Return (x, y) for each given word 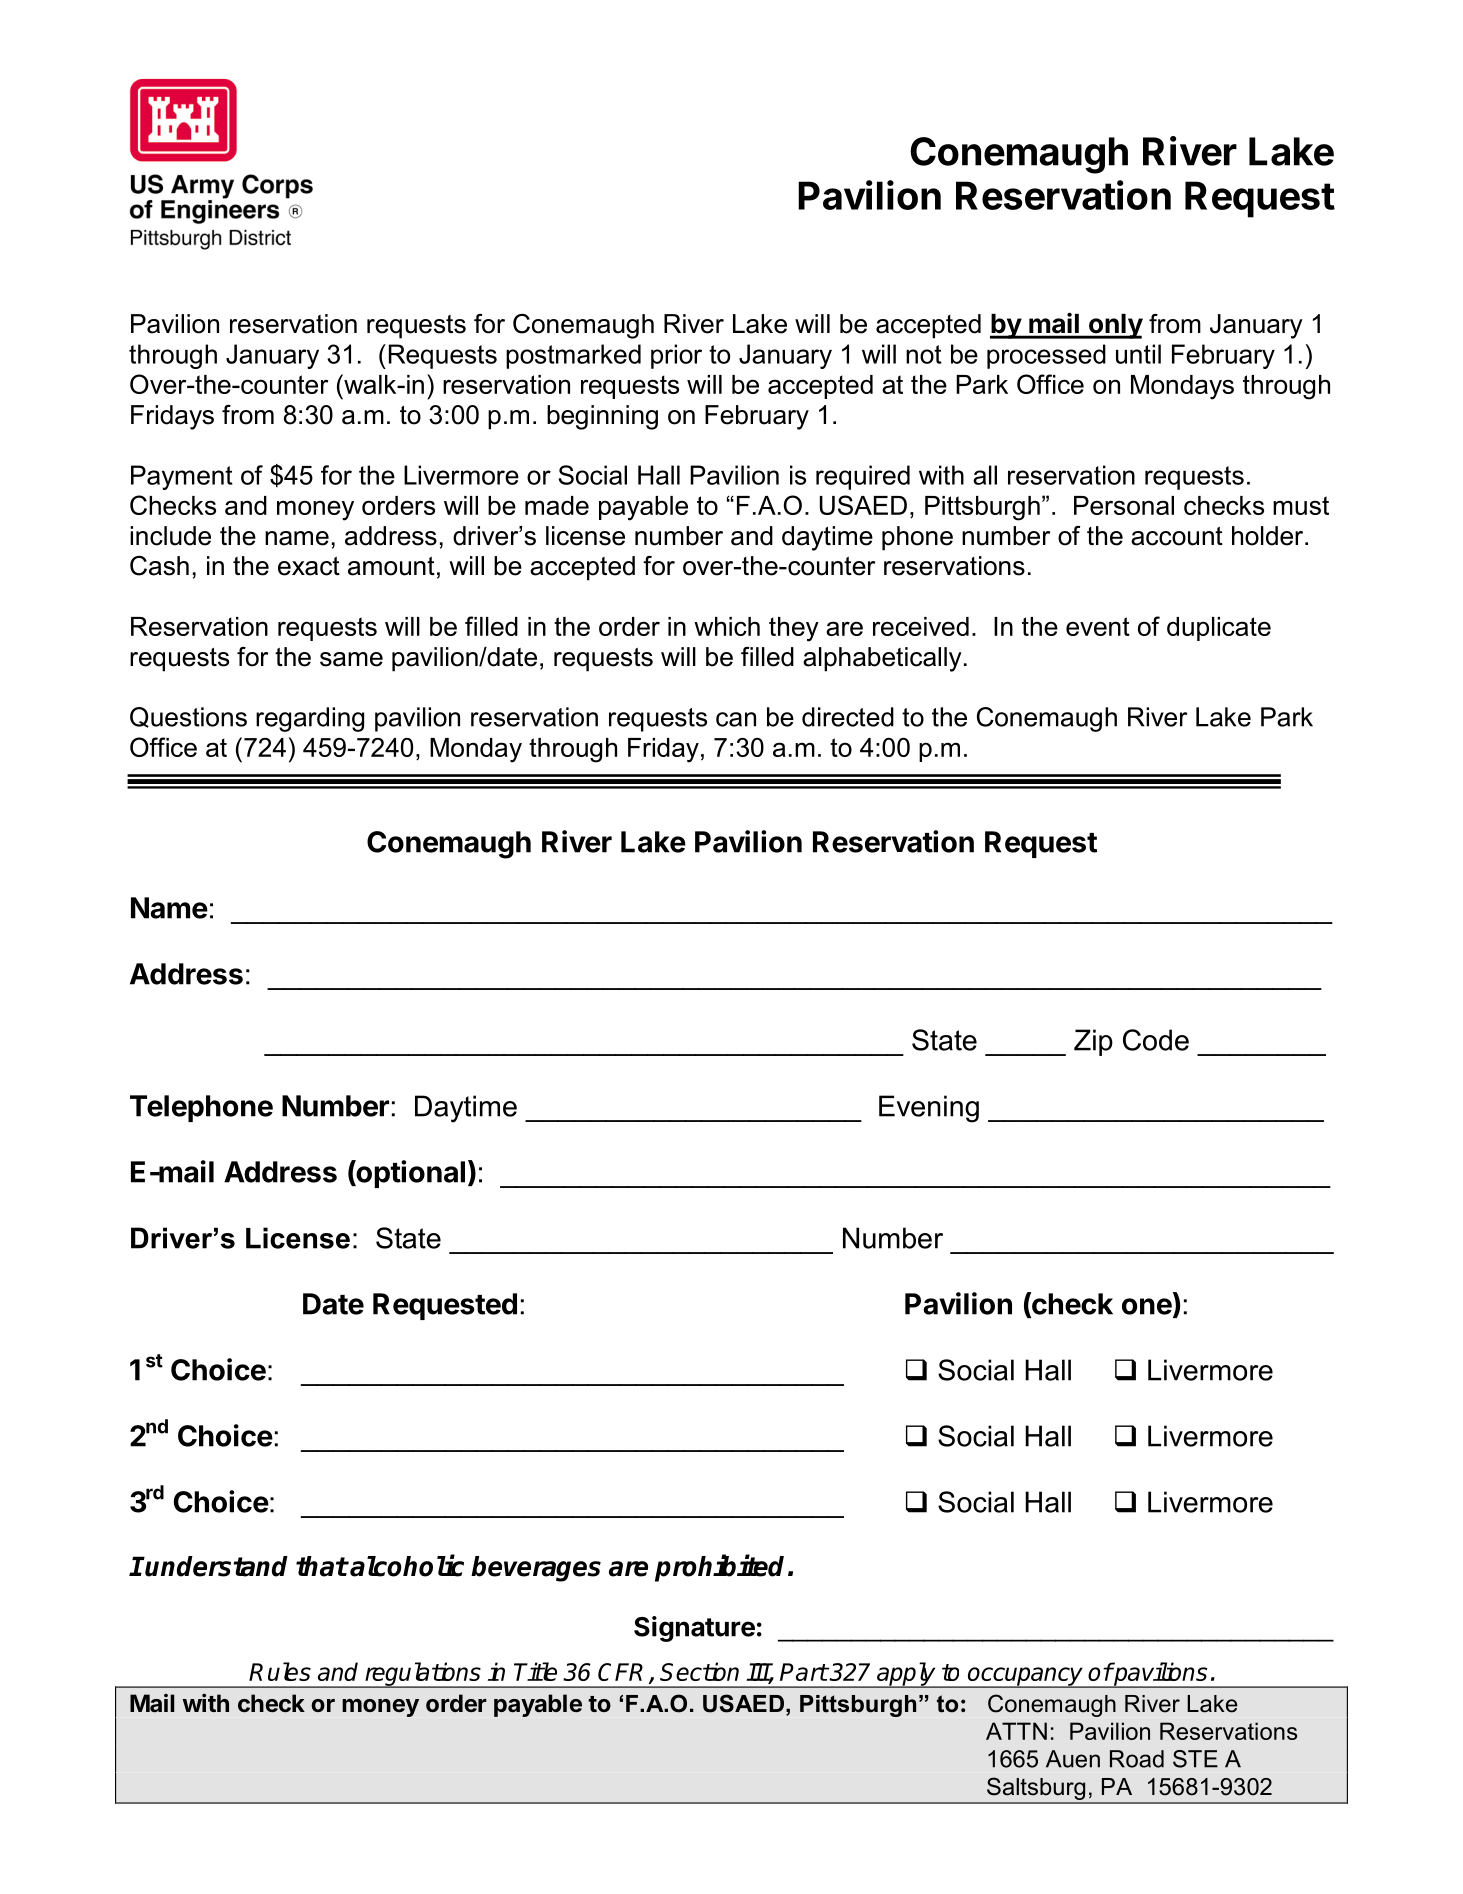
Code (1156, 1040)
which (727, 626)
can (736, 719)
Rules (280, 1671)
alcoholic (407, 1565)
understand (216, 1566)
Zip (1093, 1042)
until (1138, 354)
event (1098, 626)
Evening (929, 1109)
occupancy (1025, 1677)
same (351, 659)
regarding (310, 719)
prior (676, 356)
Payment (182, 477)
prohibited (719, 1568)
